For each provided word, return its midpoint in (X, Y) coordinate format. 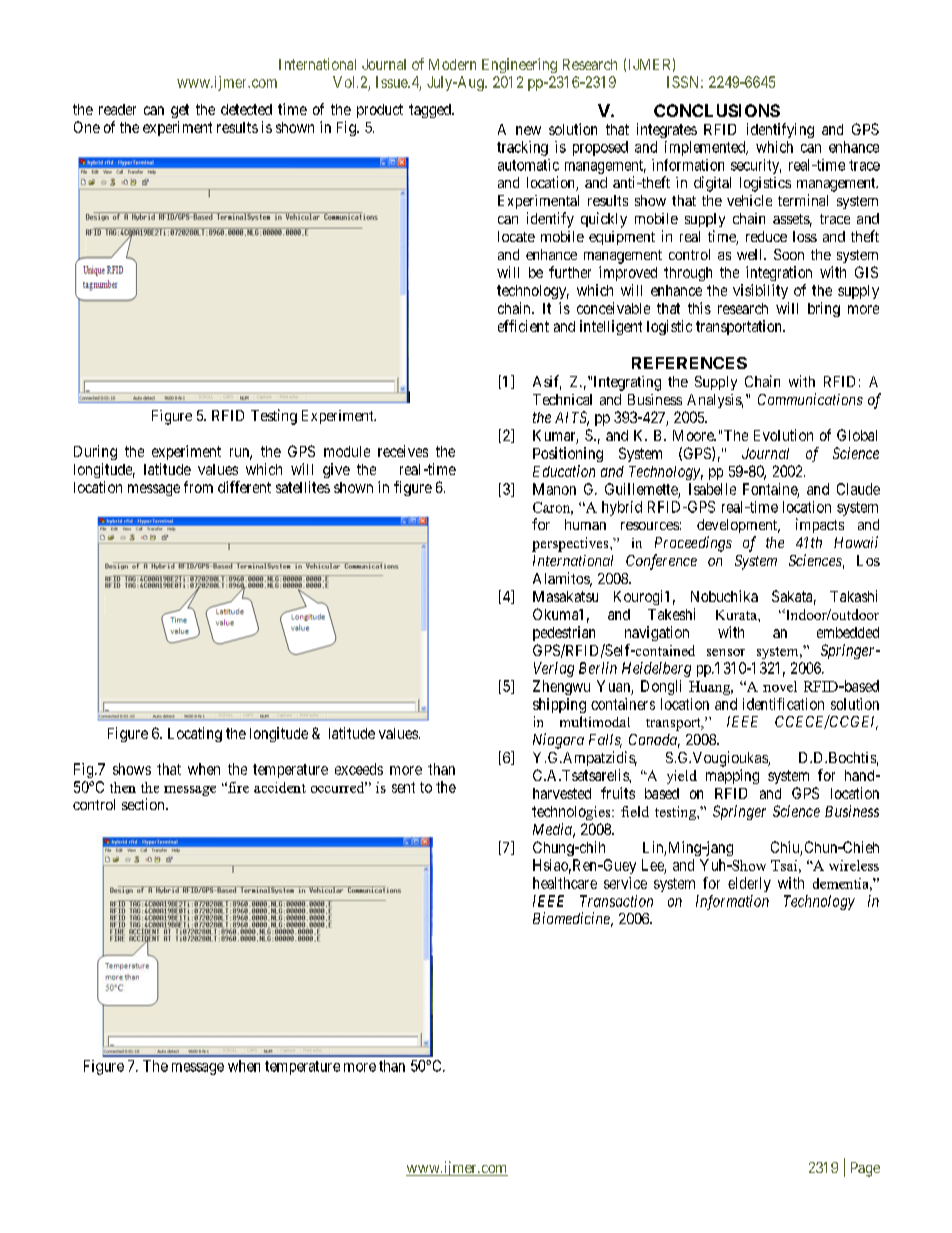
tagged (431, 111)
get (180, 111)
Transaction (616, 901)
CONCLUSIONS (717, 110)
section (144, 804)
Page (865, 1169)
